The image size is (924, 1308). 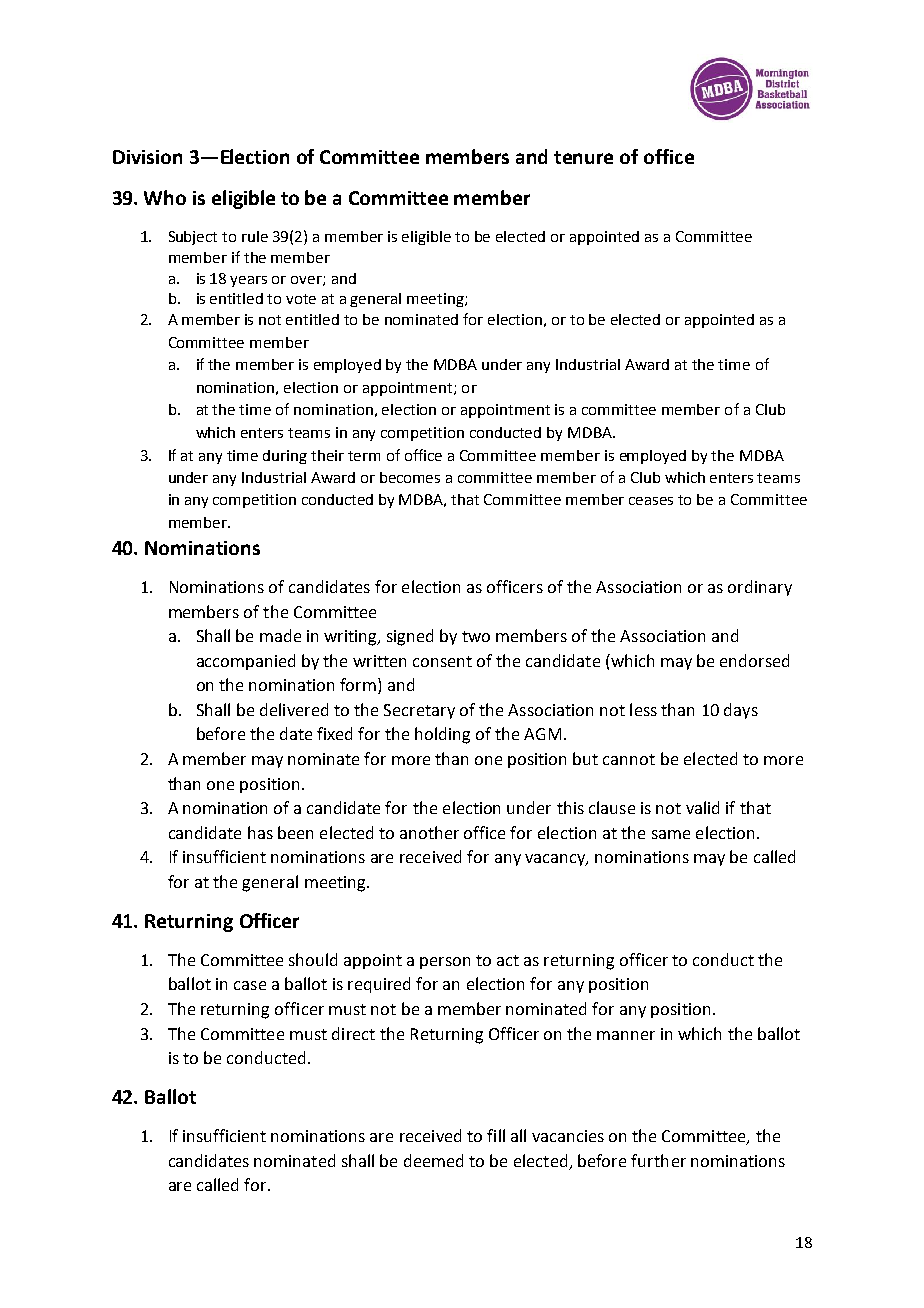 What do you see at coordinates (651, 501) in the screenshot?
I see `ceases` at bounding box center [651, 501].
